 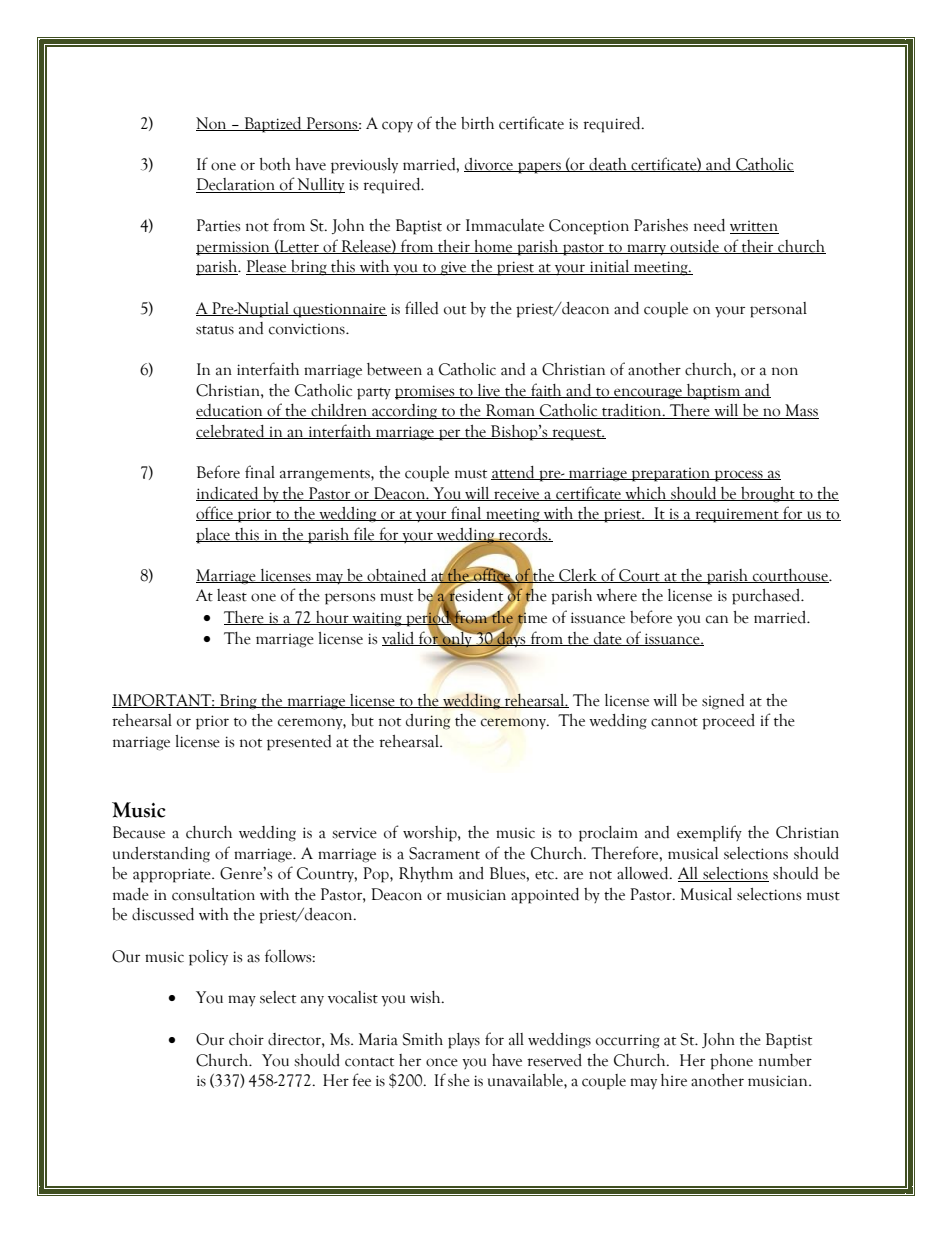 I want to click on proceed, so click(x=728, y=722).
